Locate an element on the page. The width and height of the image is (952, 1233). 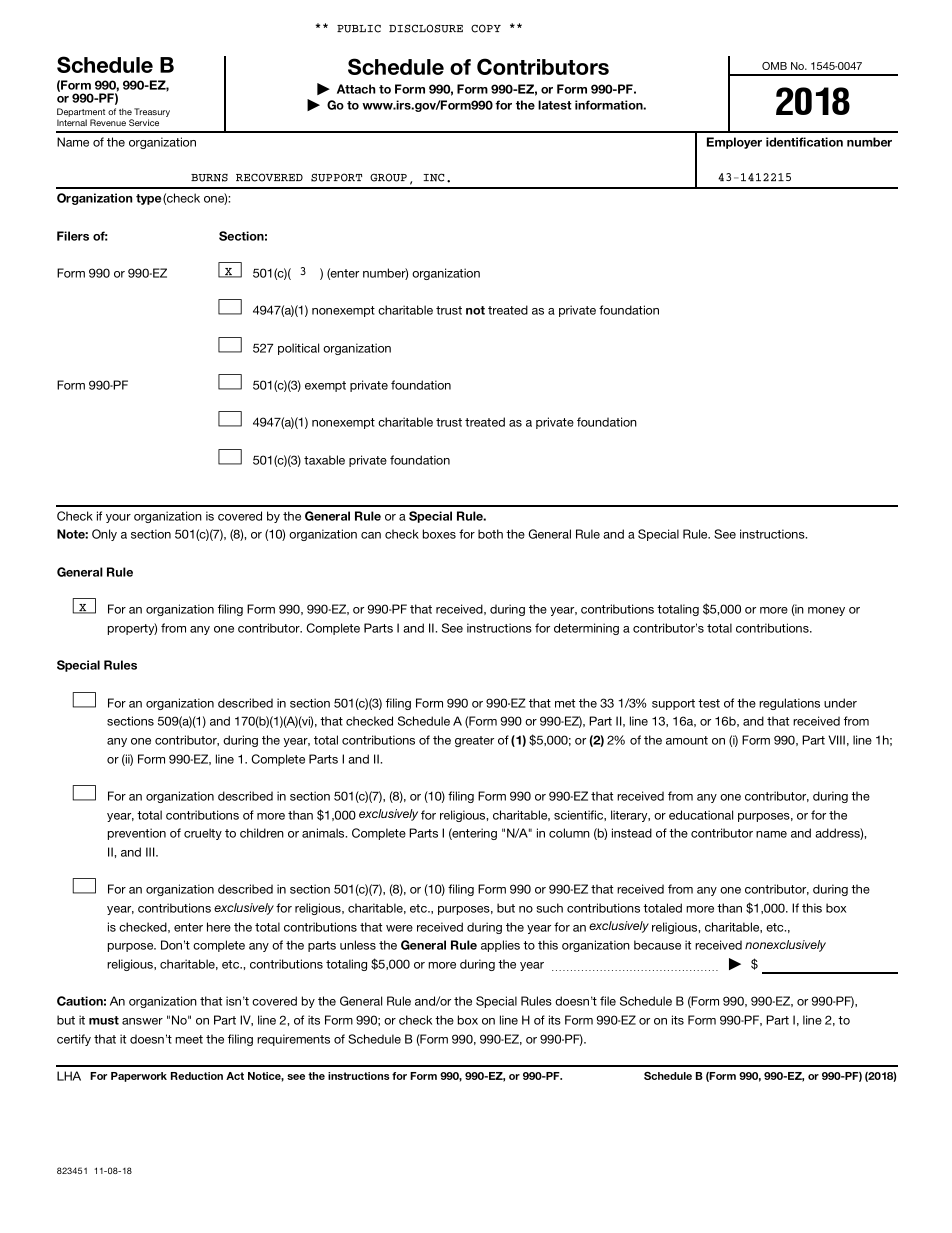
taxable is located at coordinates (324, 460).
